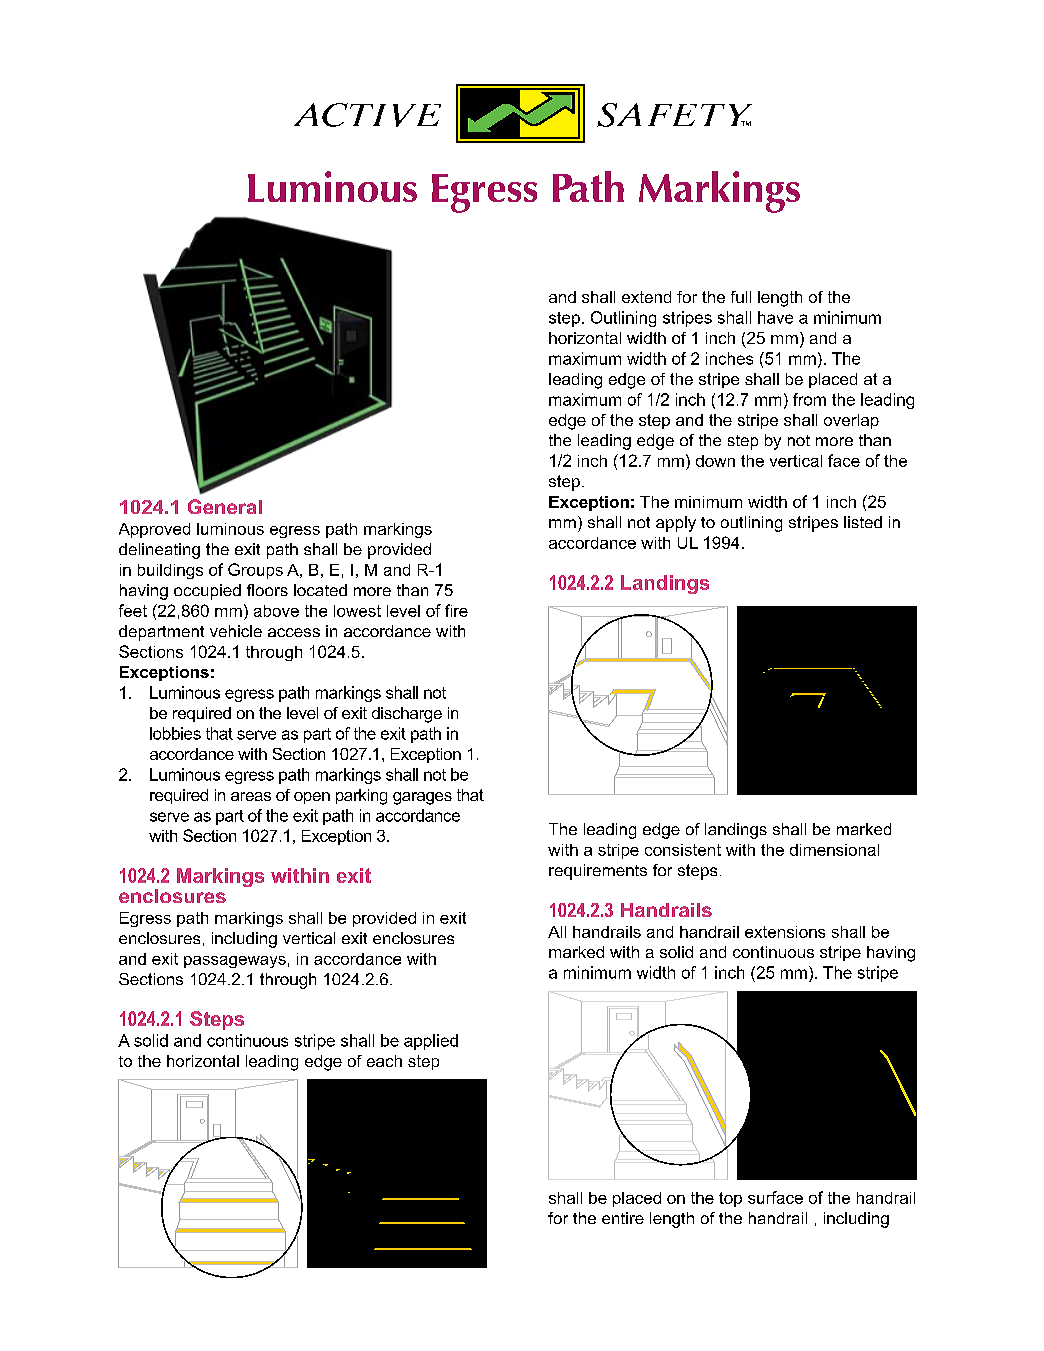  Describe the element at coordinates (863, 522) in the page. I see `listed` at that location.
